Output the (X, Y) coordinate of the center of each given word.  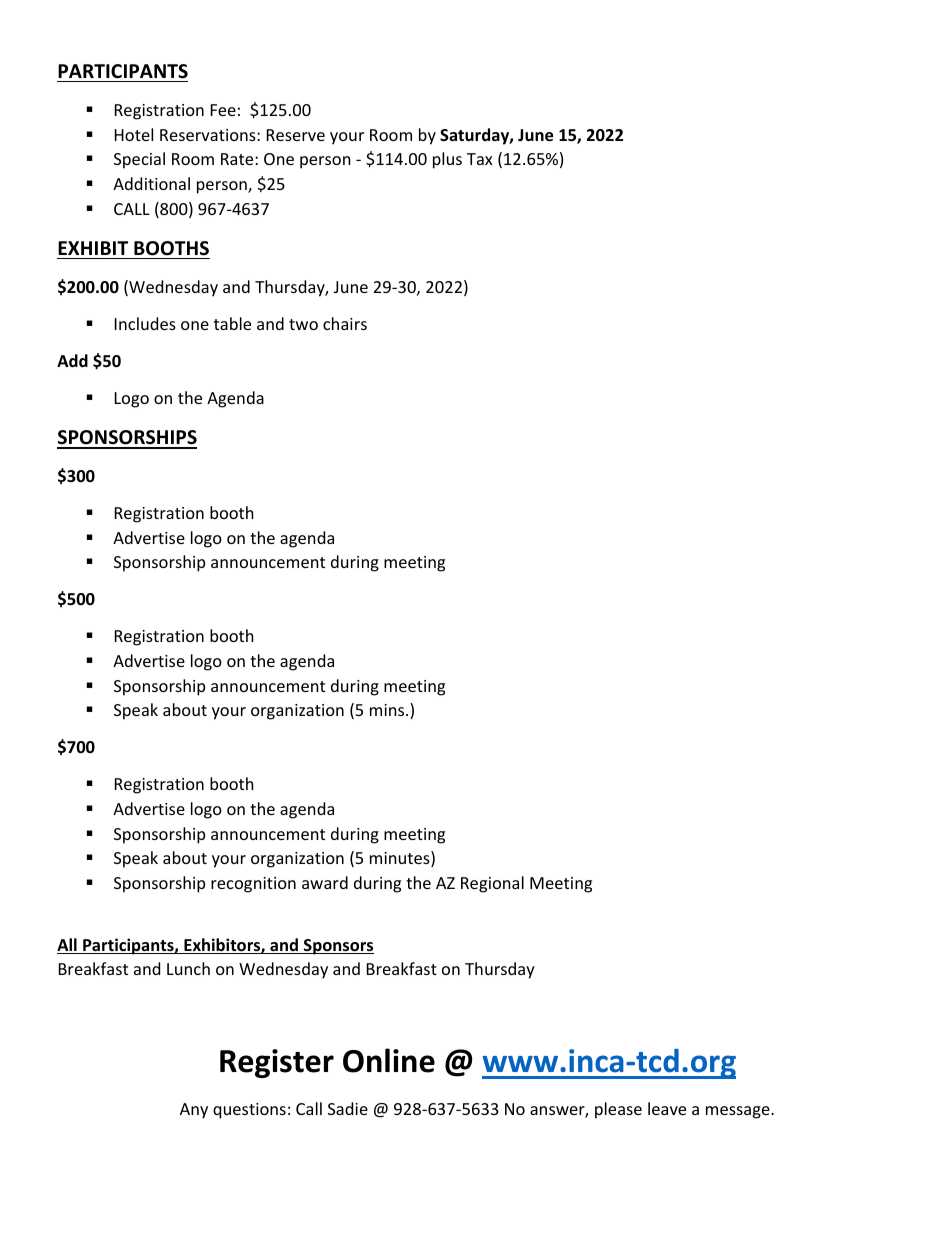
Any (194, 1111)
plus (447, 160)
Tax (480, 159)
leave (667, 1108)
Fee (223, 110)
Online (389, 1060)
